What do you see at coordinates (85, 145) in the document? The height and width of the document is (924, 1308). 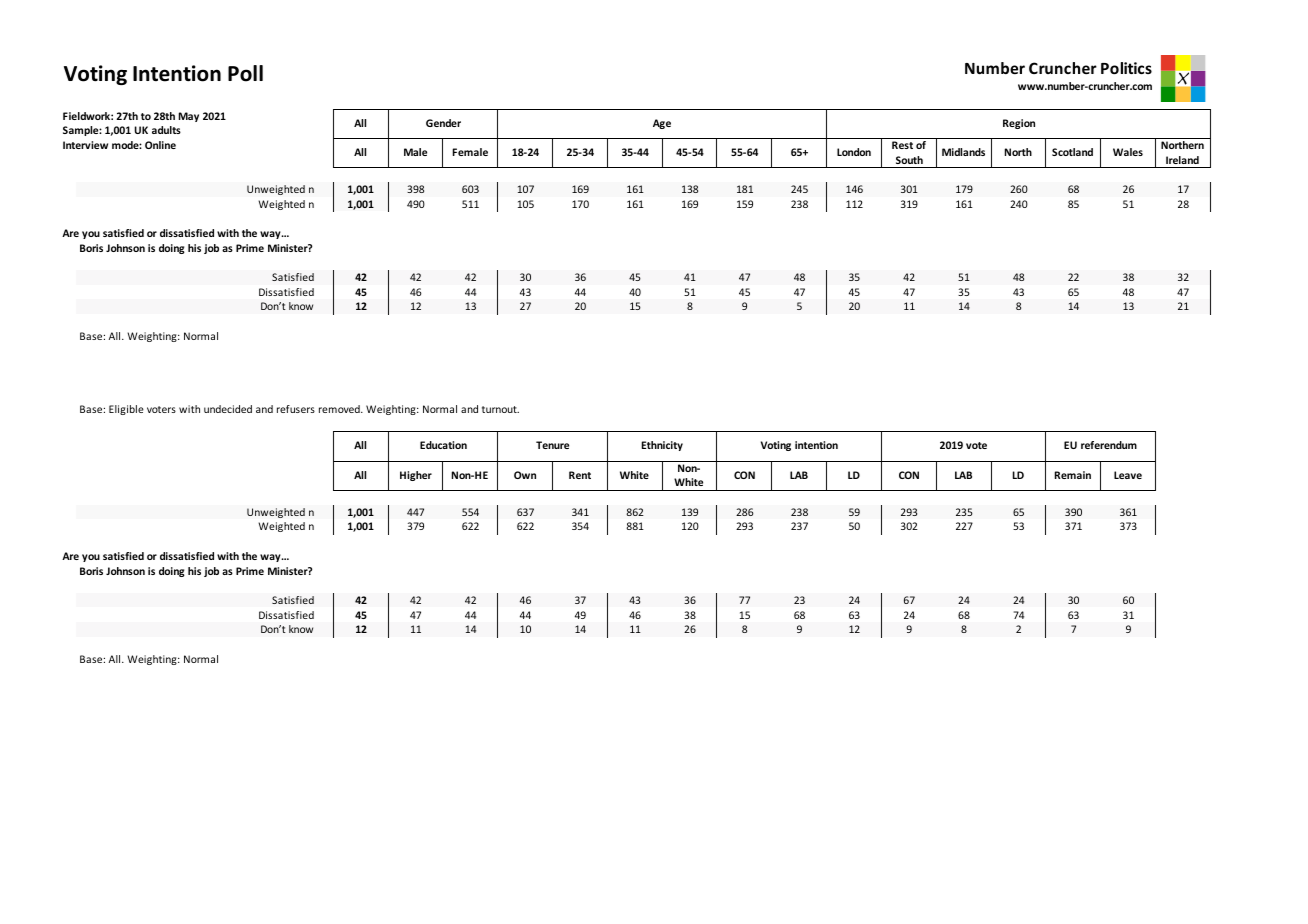 I see `Interview` at bounding box center [85, 145].
